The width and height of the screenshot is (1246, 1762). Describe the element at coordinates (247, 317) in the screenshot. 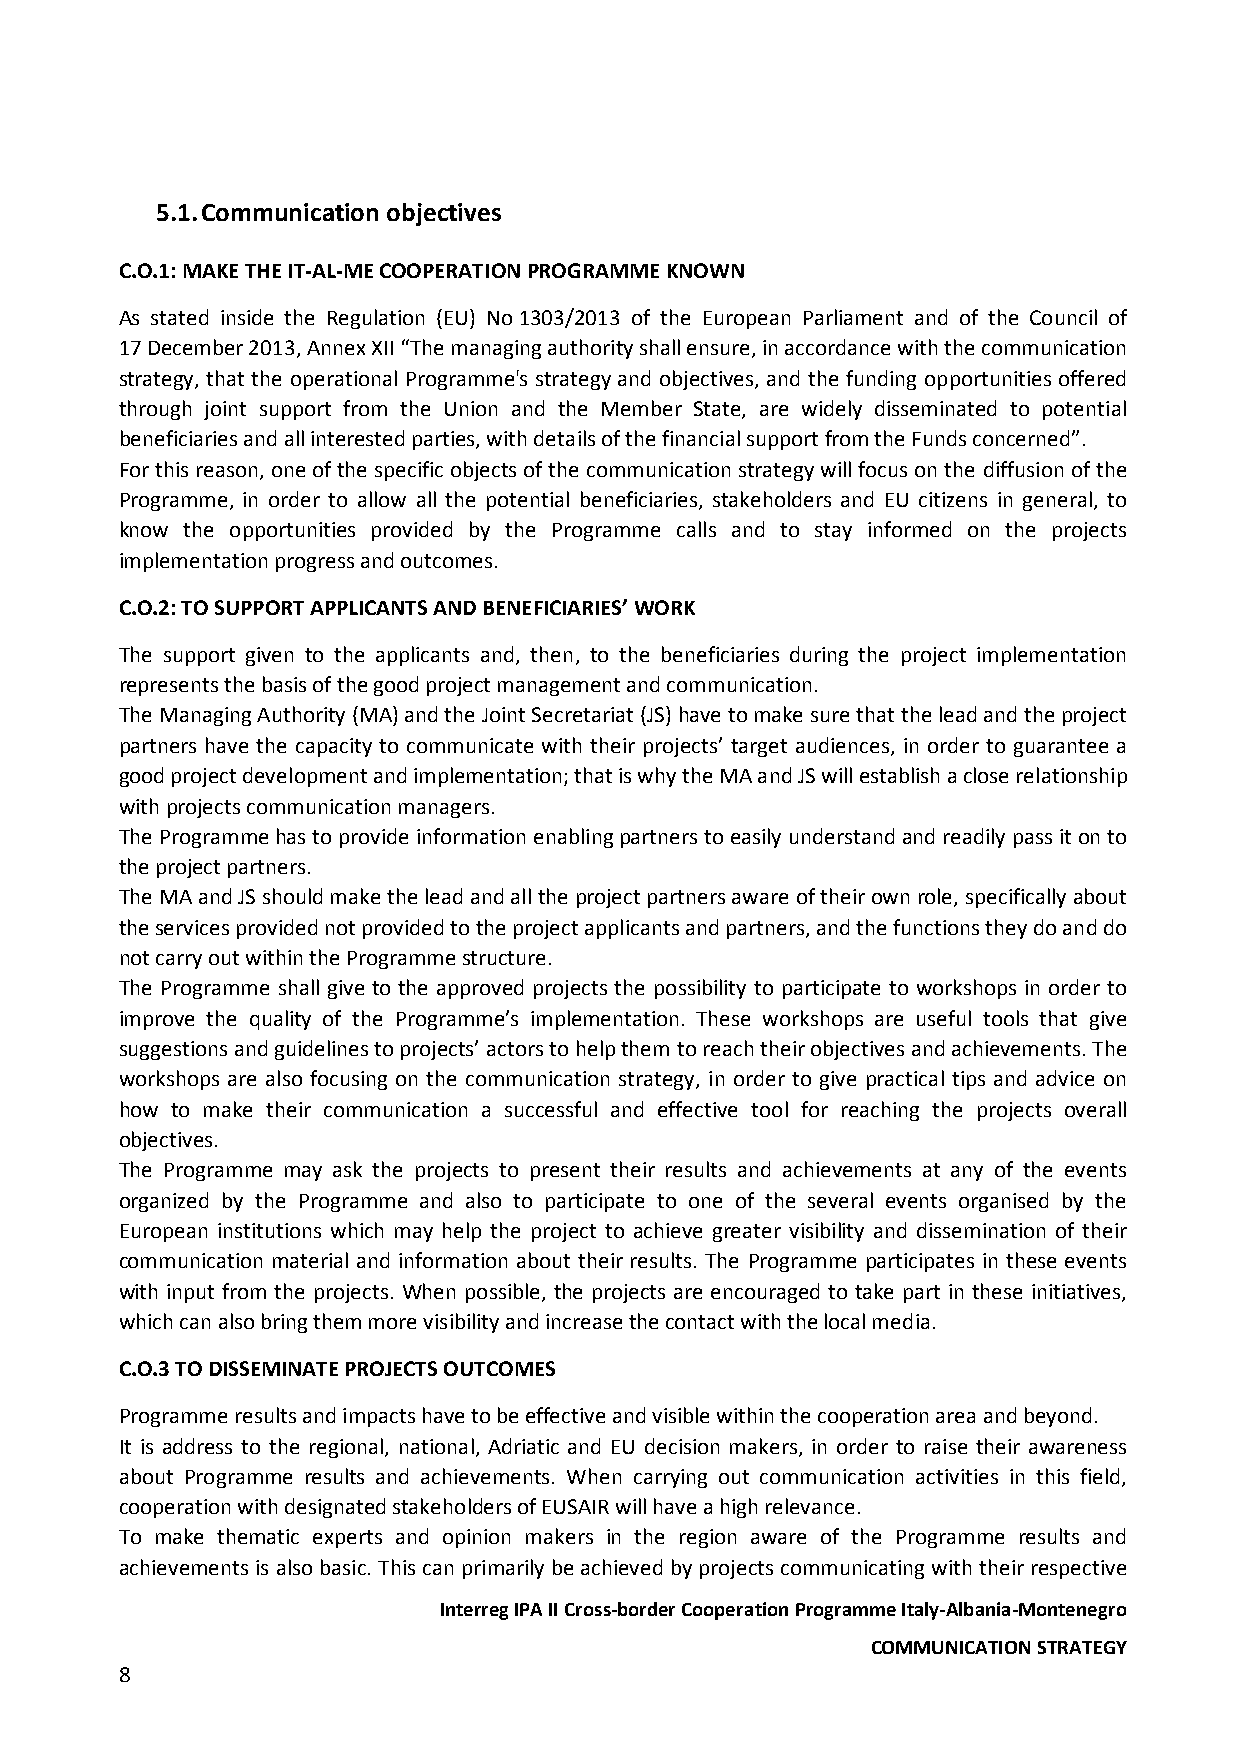

I see `inside` at that location.
